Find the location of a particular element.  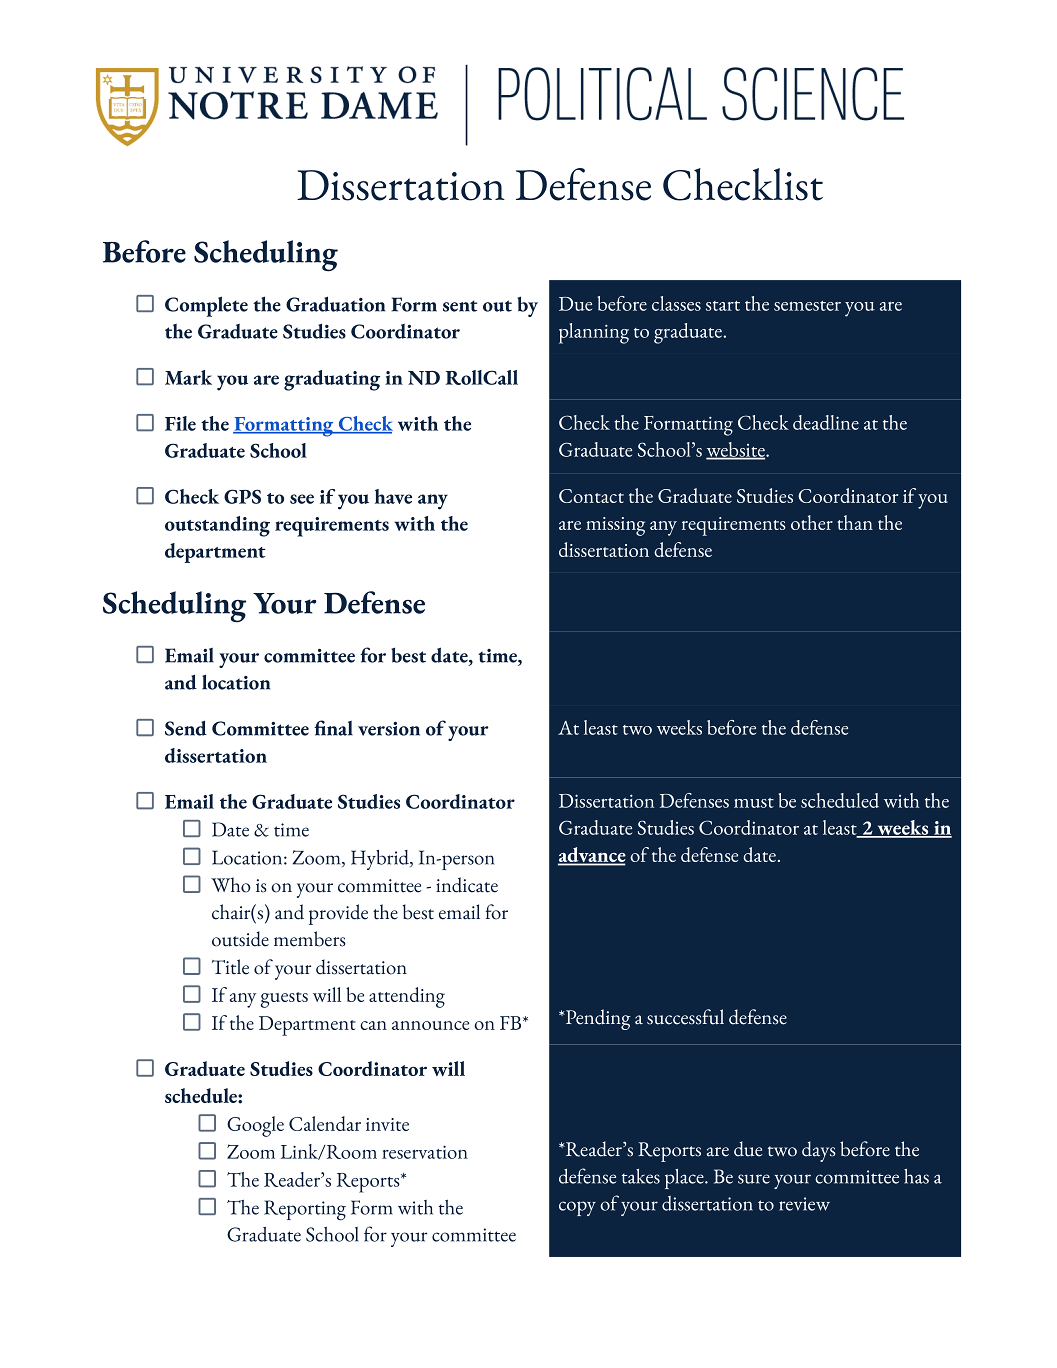

semester is located at coordinates (807, 306).
